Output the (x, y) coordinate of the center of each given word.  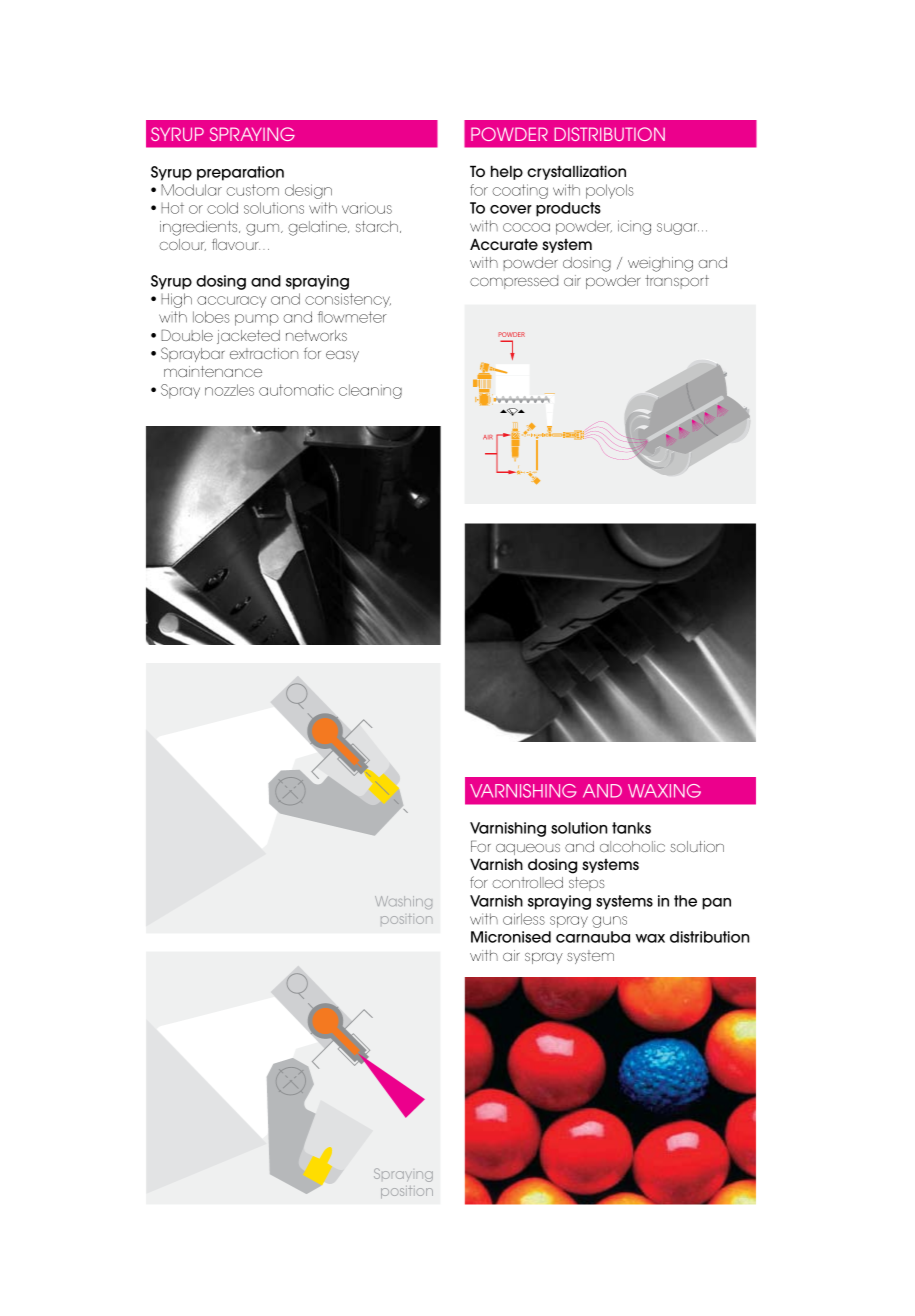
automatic (296, 390)
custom (252, 190)
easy (342, 356)
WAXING (664, 791)
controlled (527, 882)
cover (511, 209)
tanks (631, 828)
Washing (403, 902)
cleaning (370, 391)
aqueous (528, 849)
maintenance (213, 371)
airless (524, 919)
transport (677, 282)
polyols (610, 191)
